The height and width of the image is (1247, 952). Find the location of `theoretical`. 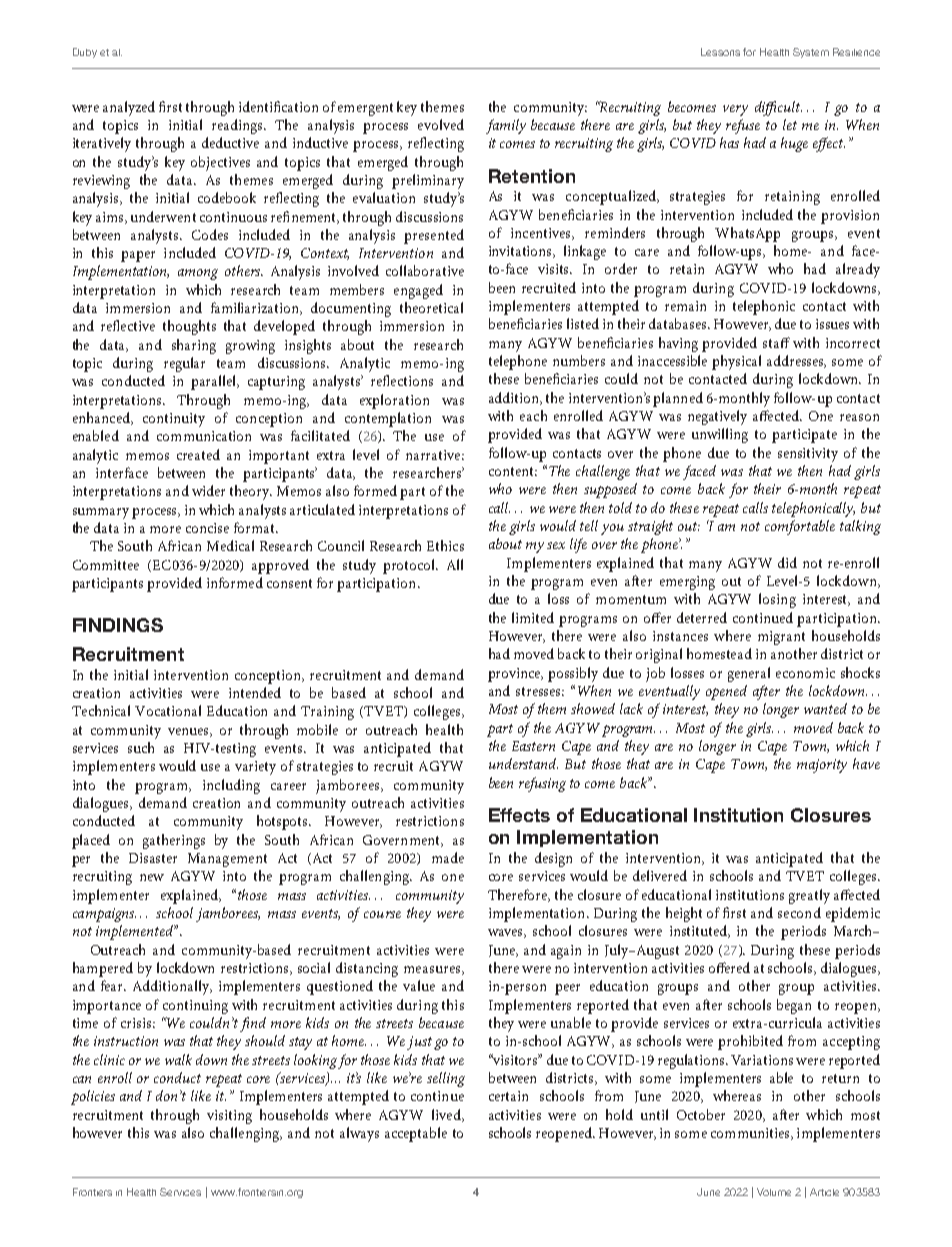

theoretical is located at coordinates (431, 307).
